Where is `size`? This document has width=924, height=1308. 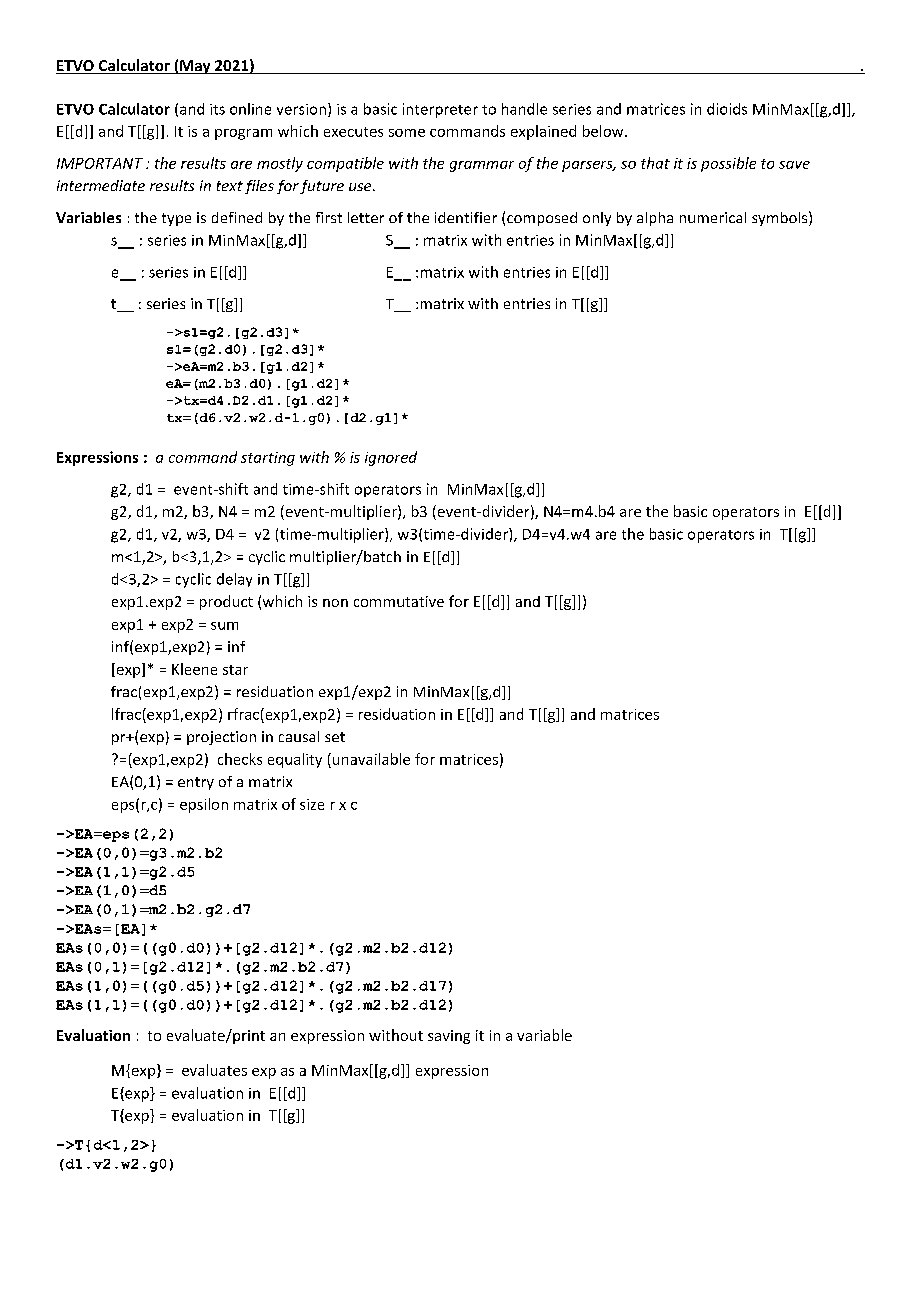 size is located at coordinates (312, 804).
